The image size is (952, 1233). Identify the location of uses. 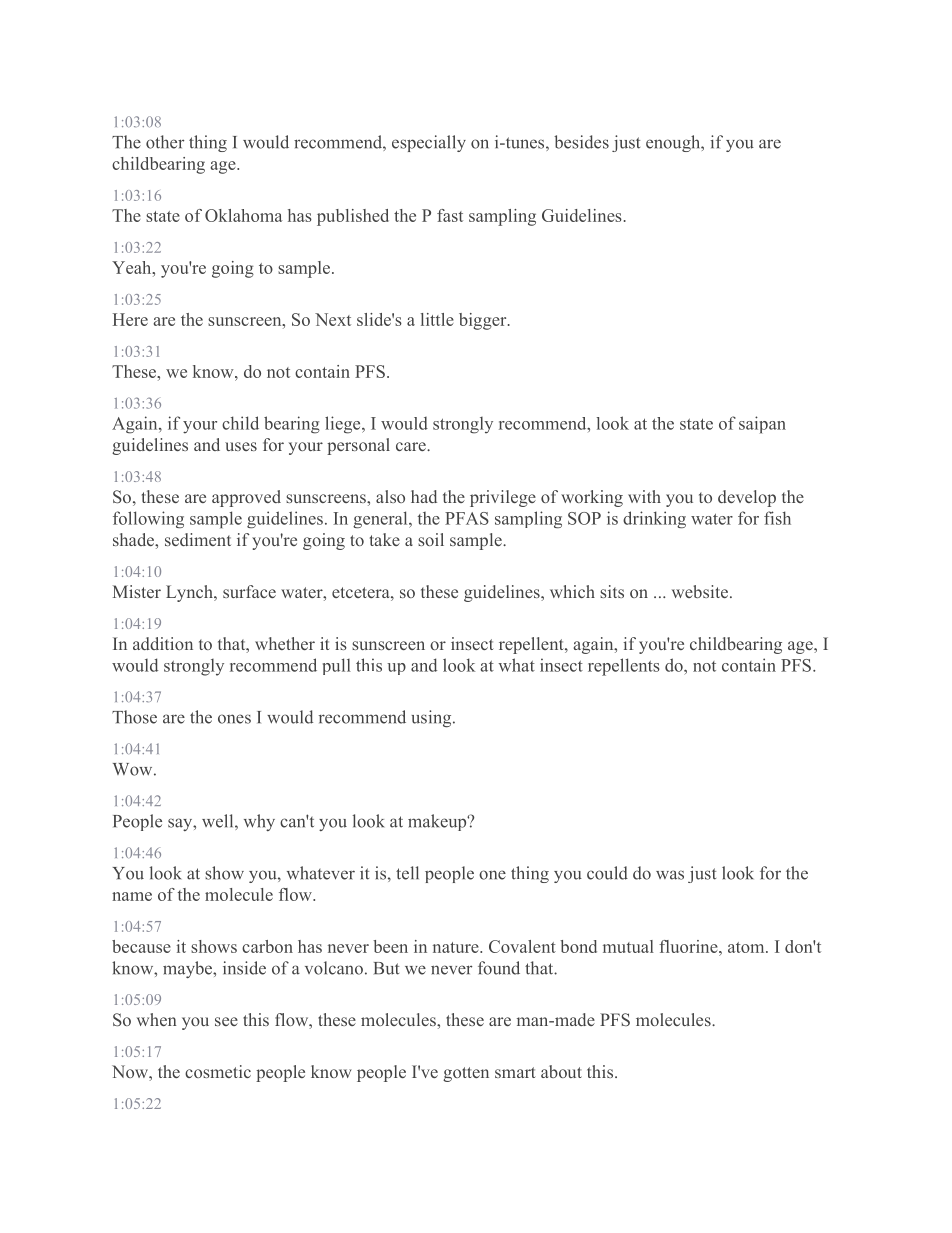
(241, 446).
